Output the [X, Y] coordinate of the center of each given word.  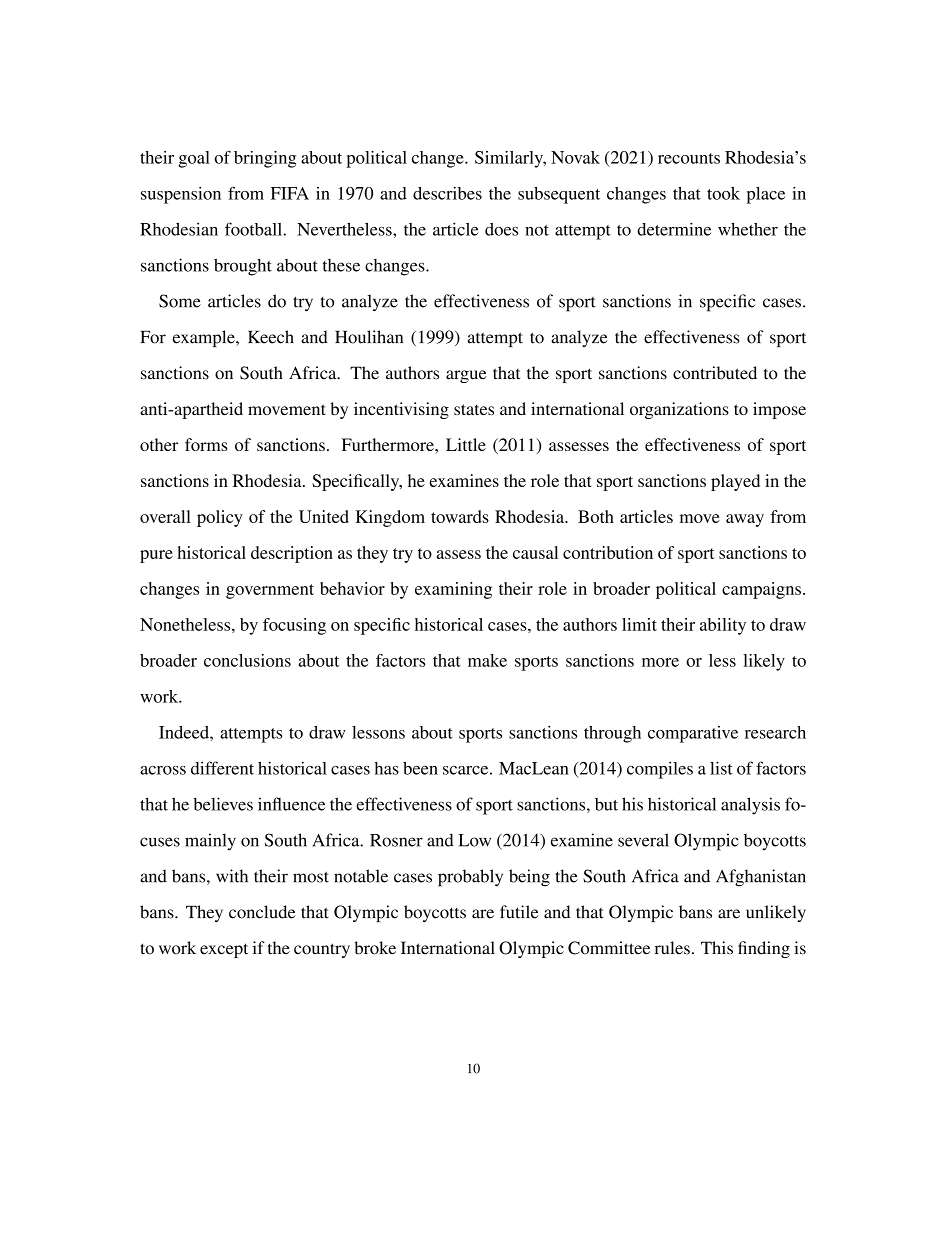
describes [447, 193]
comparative [693, 734]
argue [466, 376]
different [222, 768]
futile [519, 912]
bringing [265, 159]
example [205, 338]
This [717, 948]
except [224, 950]
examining [453, 590]
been [420, 768]
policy [220, 518]
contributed [715, 373]
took [723, 193]
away [745, 520]
